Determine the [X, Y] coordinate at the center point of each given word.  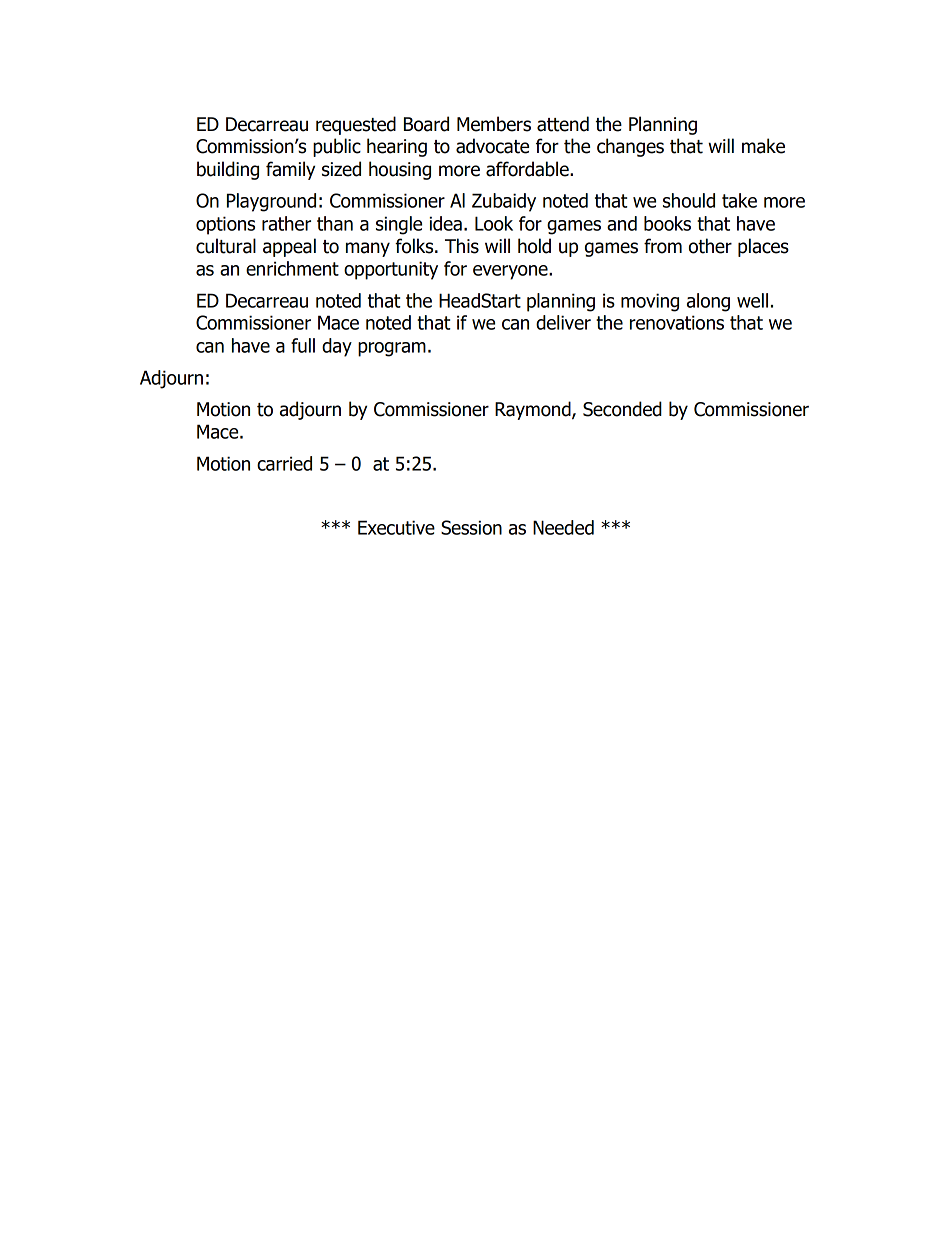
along [708, 302]
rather [286, 223]
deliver [563, 322]
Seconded [622, 409]
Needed [563, 527]
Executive [396, 527]
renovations [677, 322]
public [337, 147]
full [303, 345]
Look [494, 223]
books [667, 223]
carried [284, 463]
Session [471, 527]
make [763, 146]
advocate [492, 146]
